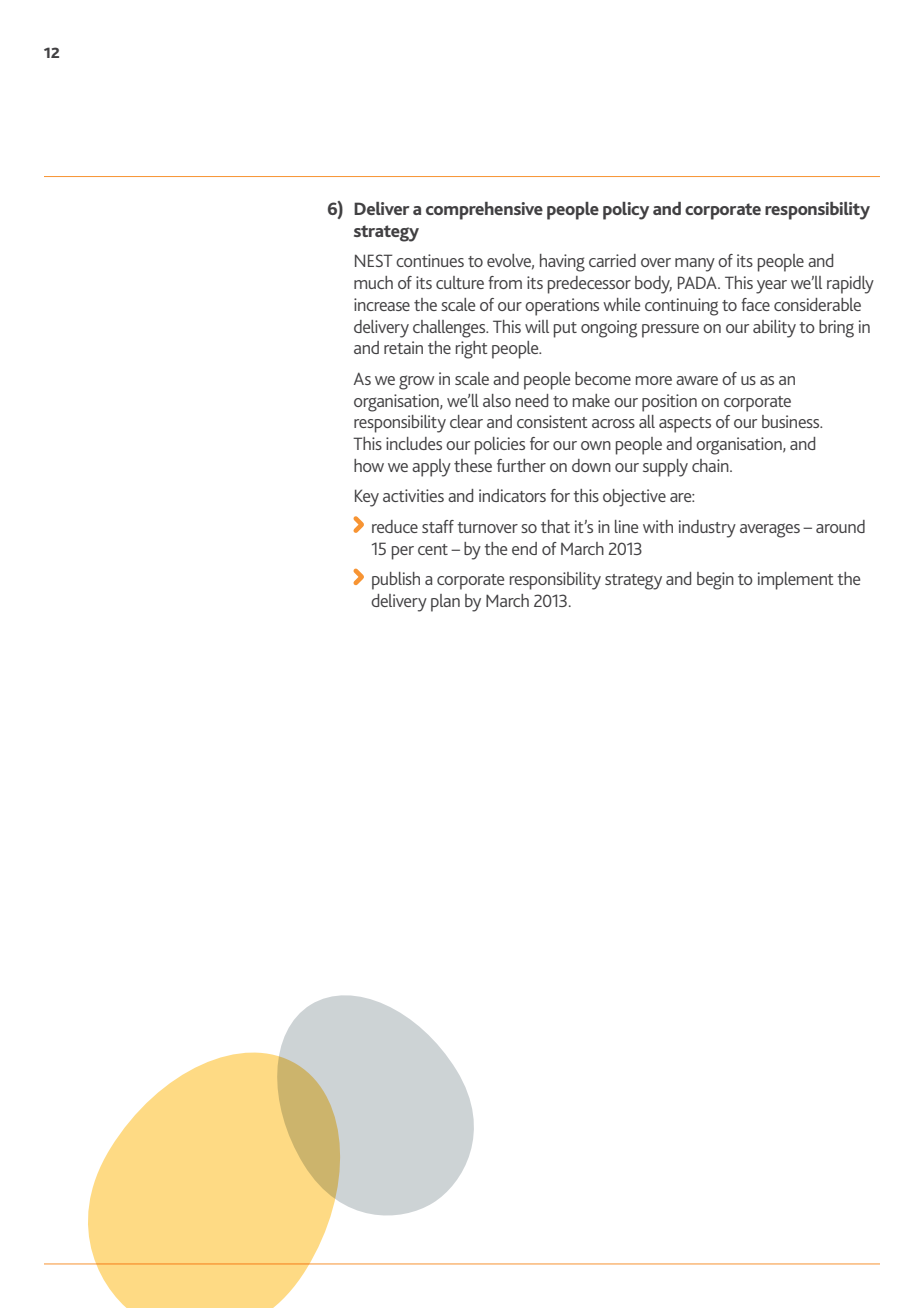  I want to click on policy, so click(626, 211).
